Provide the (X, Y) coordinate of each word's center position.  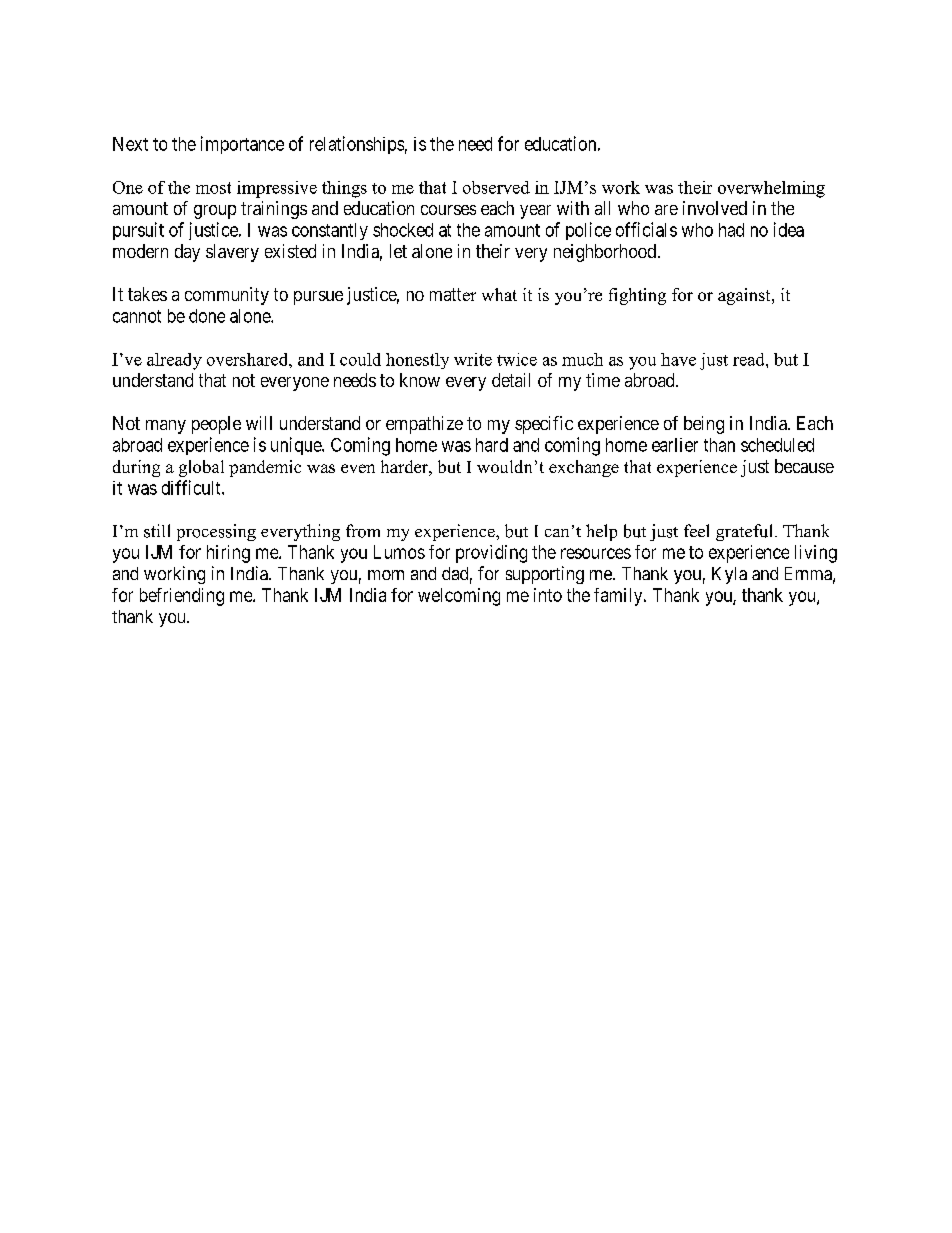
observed (496, 187)
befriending (182, 597)
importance (242, 145)
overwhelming (771, 189)
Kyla (729, 575)
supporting (545, 575)
